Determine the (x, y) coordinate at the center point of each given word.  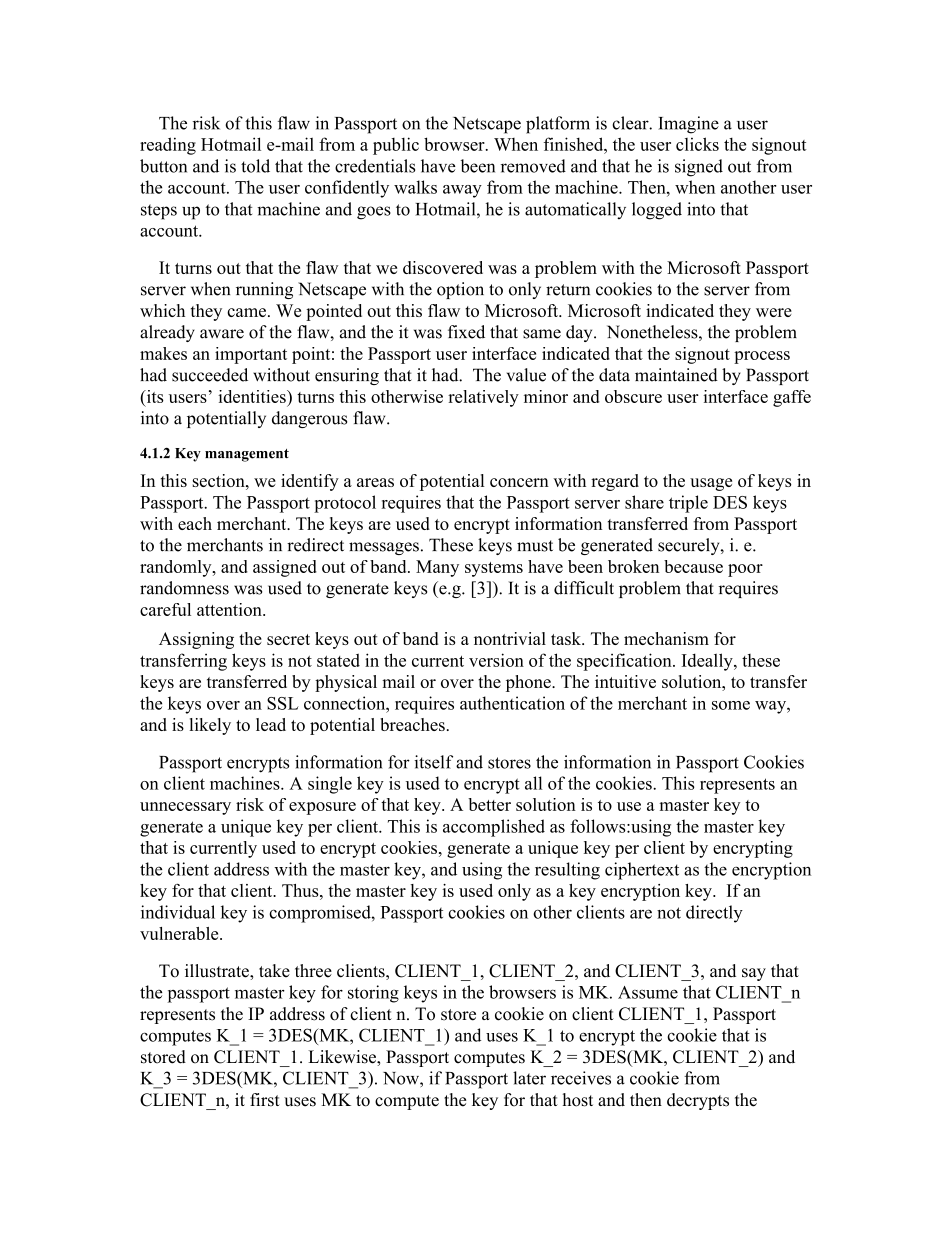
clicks (697, 144)
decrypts (698, 1101)
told (255, 166)
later (529, 1078)
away (462, 191)
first (265, 1100)
